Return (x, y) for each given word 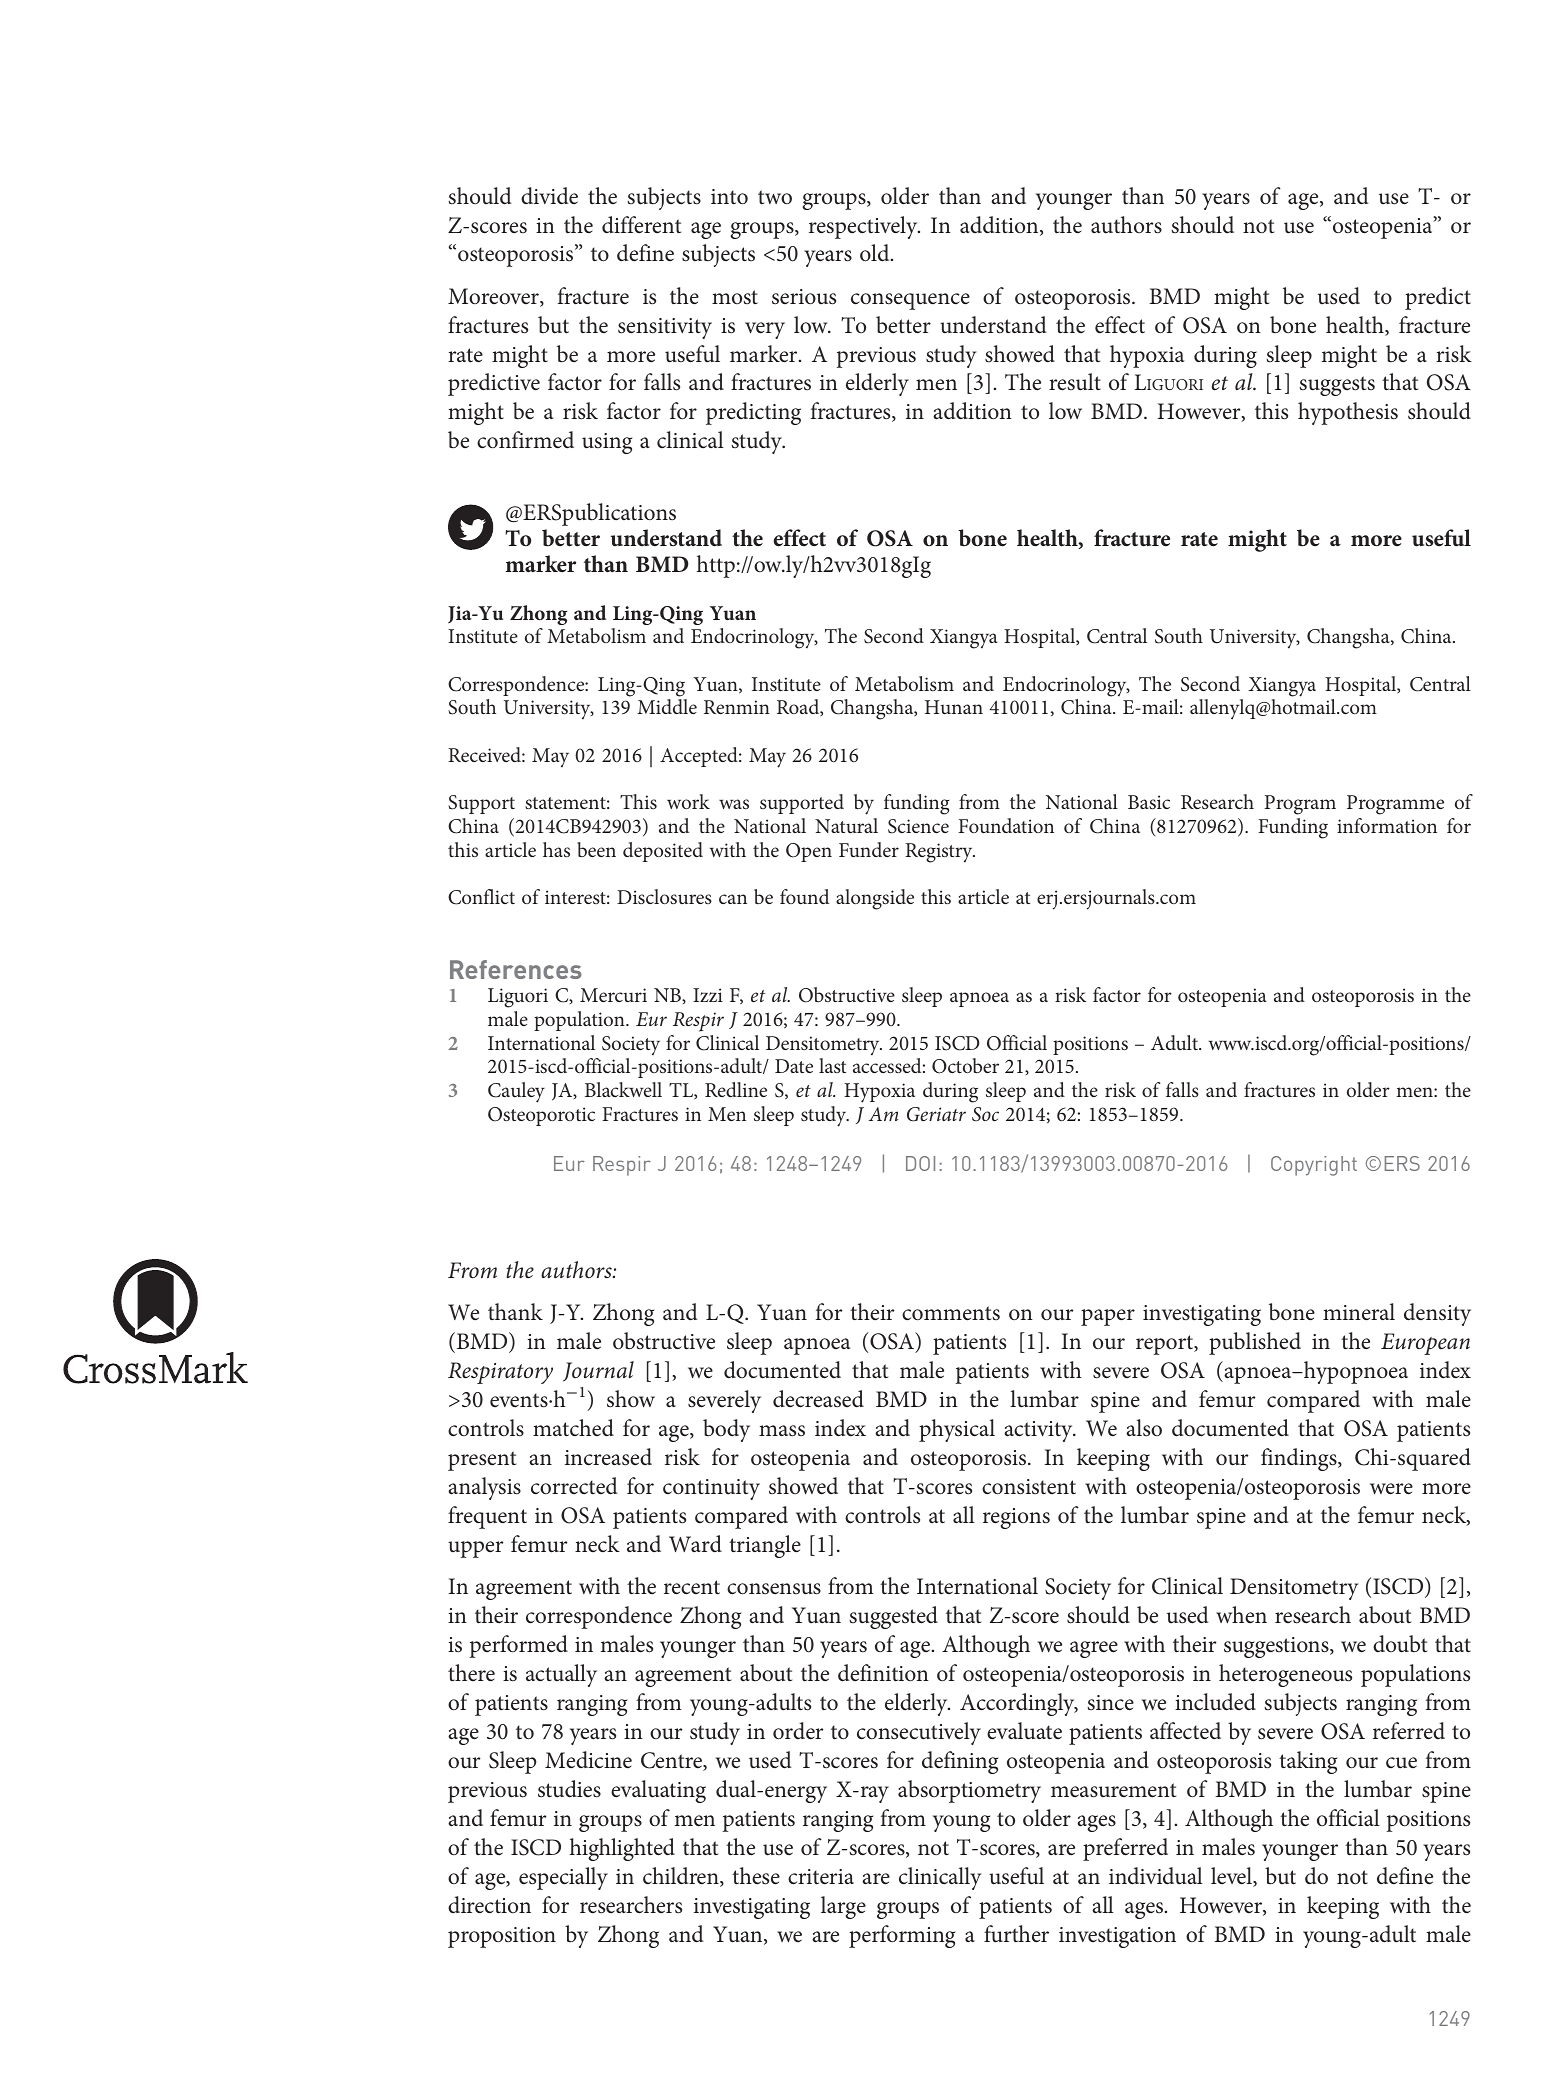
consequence (910, 301)
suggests (1337, 386)
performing (902, 1936)
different (641, 225)
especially (563, 1878)
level (1232, 1877)
